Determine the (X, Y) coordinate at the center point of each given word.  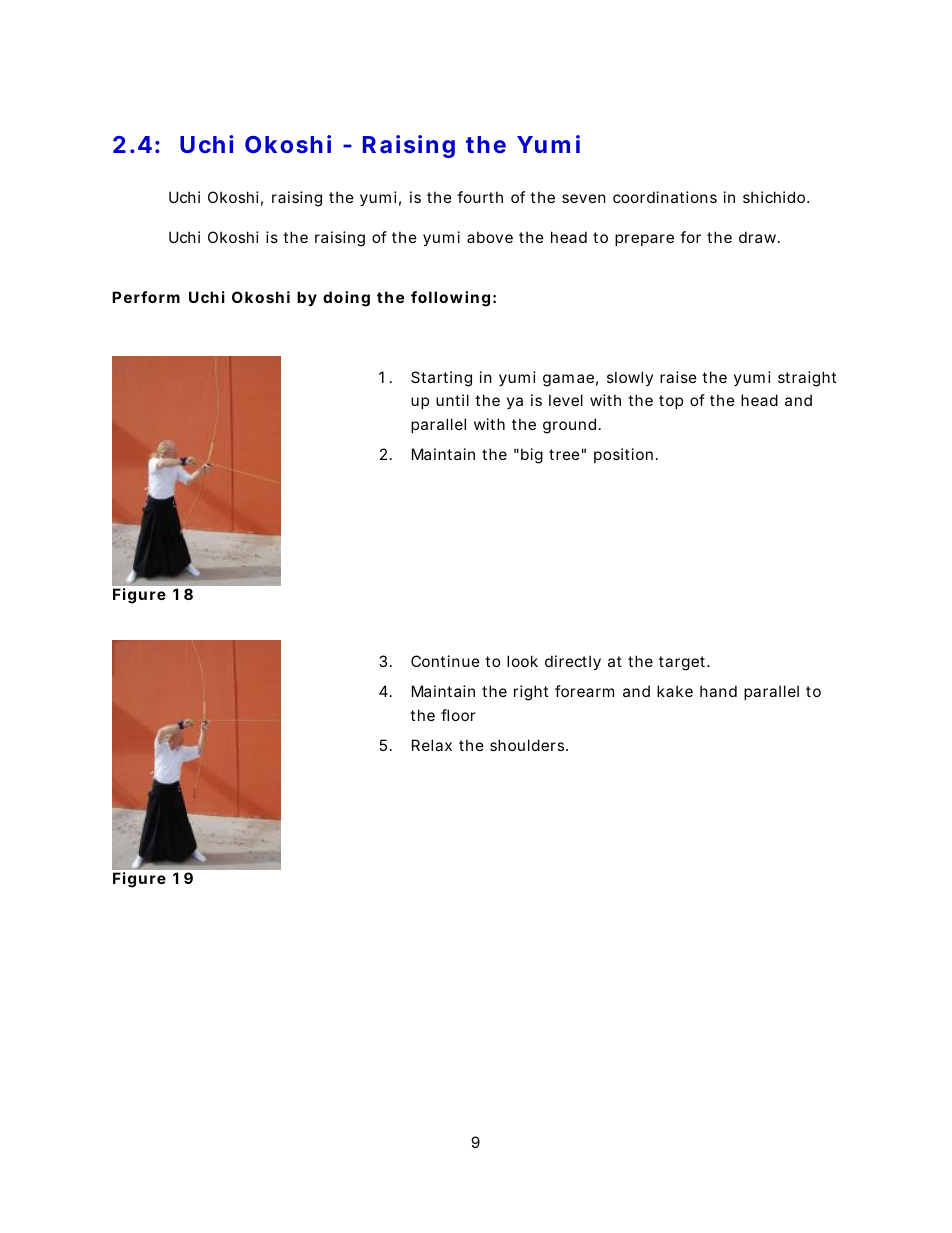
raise (678, 377)
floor (458, 715)
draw (759, 237)
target (683, 663)
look (522, 661)
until (452, 400)
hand (718, 691)
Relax (432, 745)
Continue (445, 661)
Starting (441, 379)
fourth (480, 197)
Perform (146, 297)
